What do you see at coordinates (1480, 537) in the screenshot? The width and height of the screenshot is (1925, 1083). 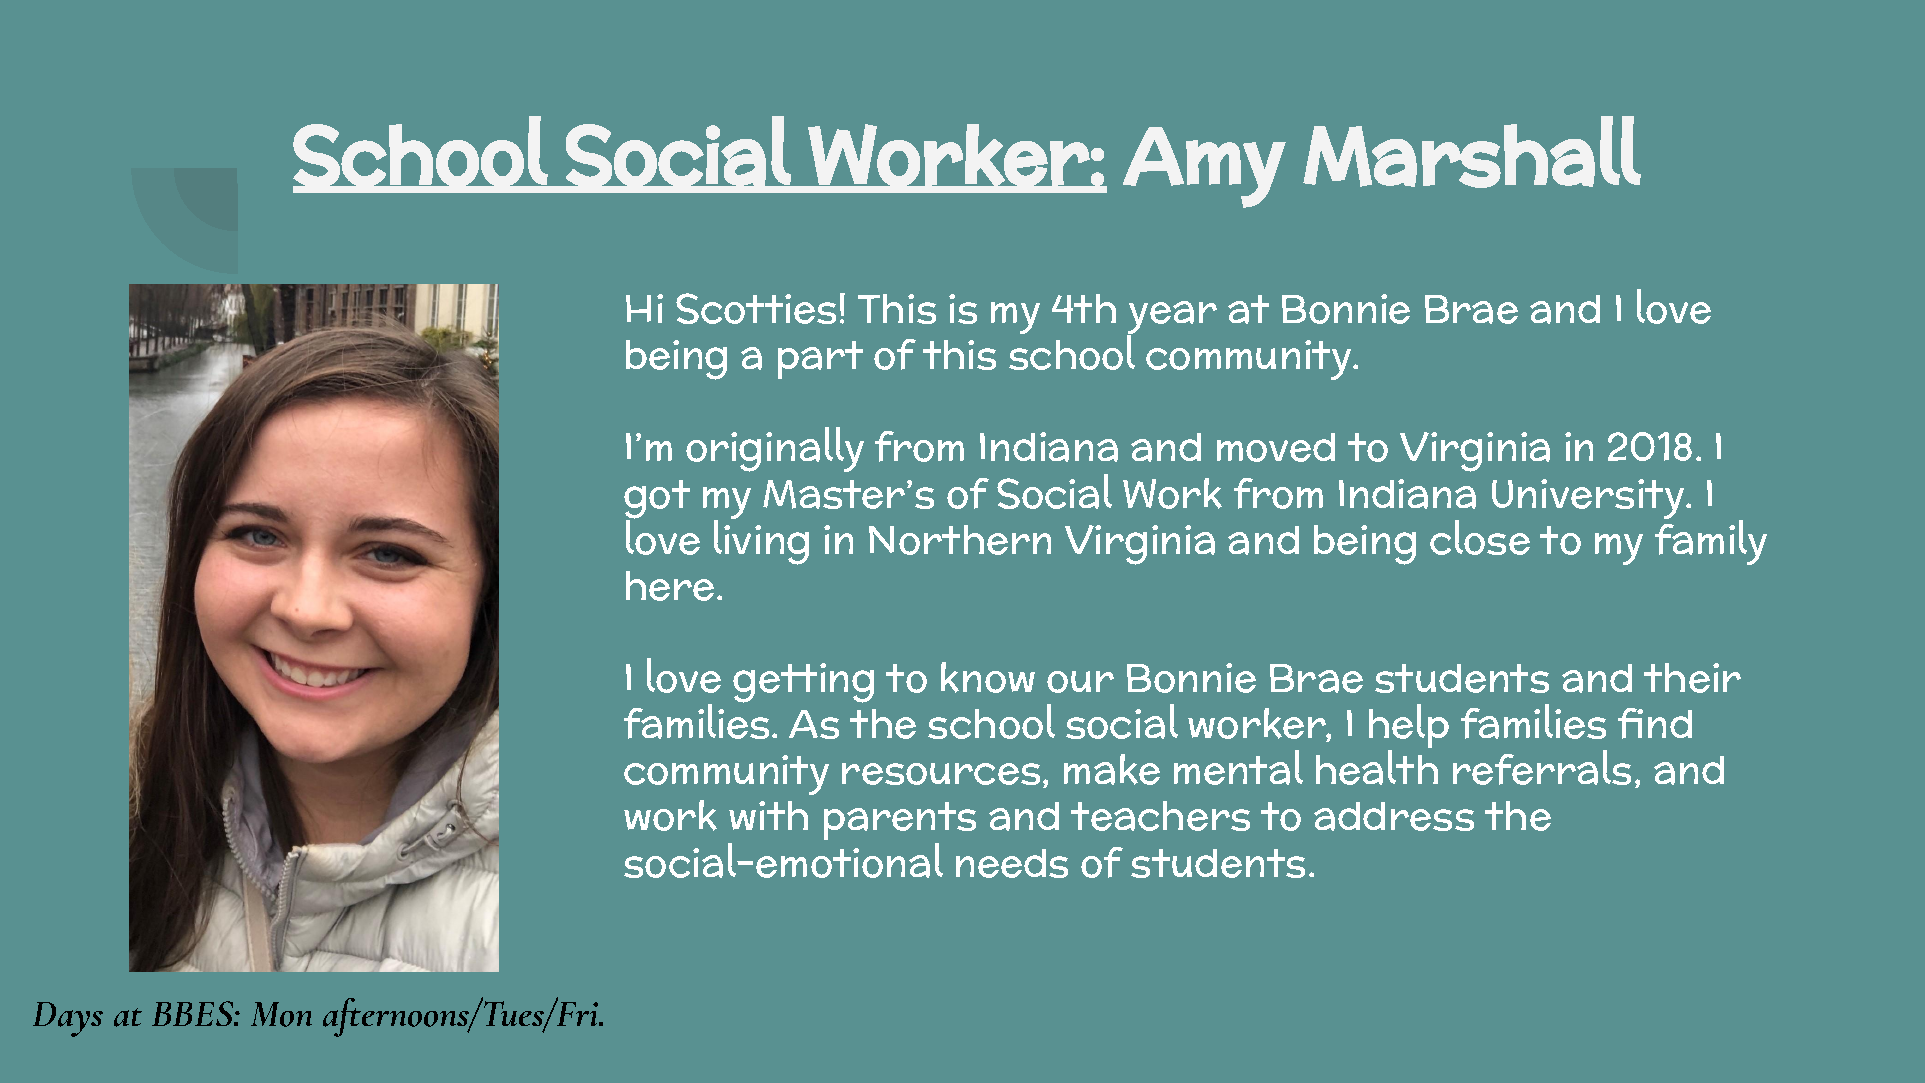 I see `close` at bounding box center [1480, 537].
